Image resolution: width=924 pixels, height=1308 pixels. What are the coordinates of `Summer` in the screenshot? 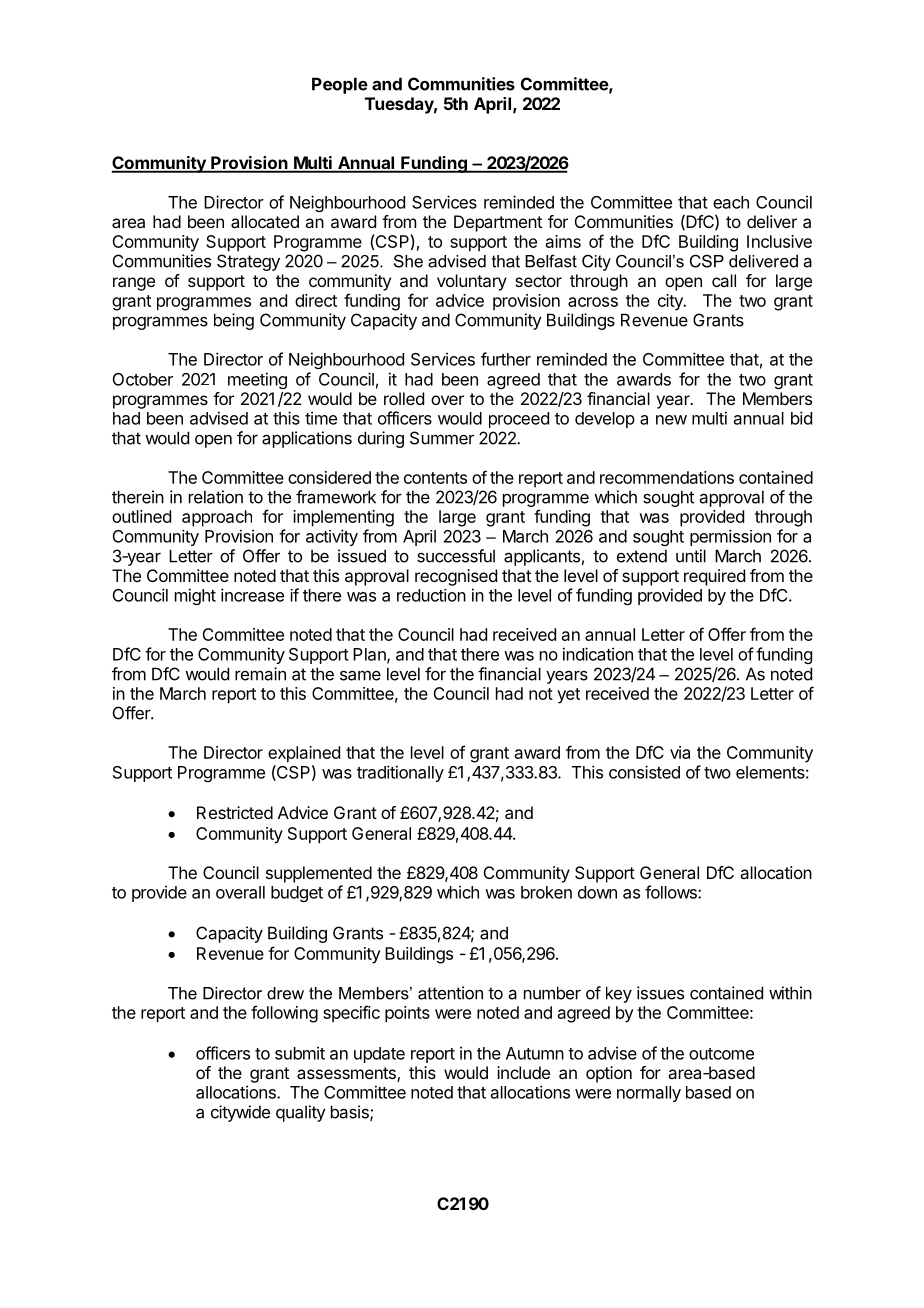 It's located at (442, 438).
